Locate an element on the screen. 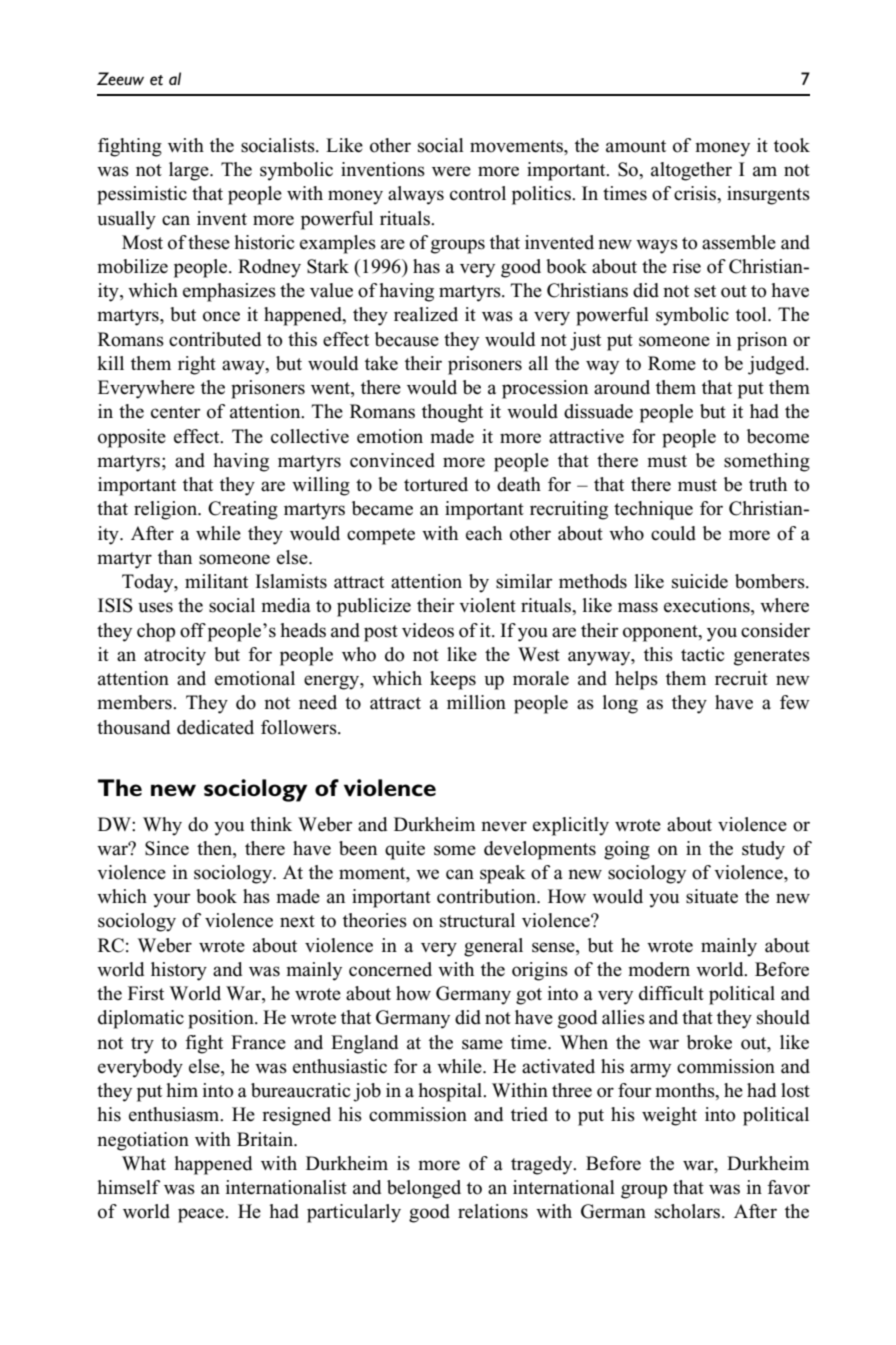  were is located at coordinates (451, 171).
